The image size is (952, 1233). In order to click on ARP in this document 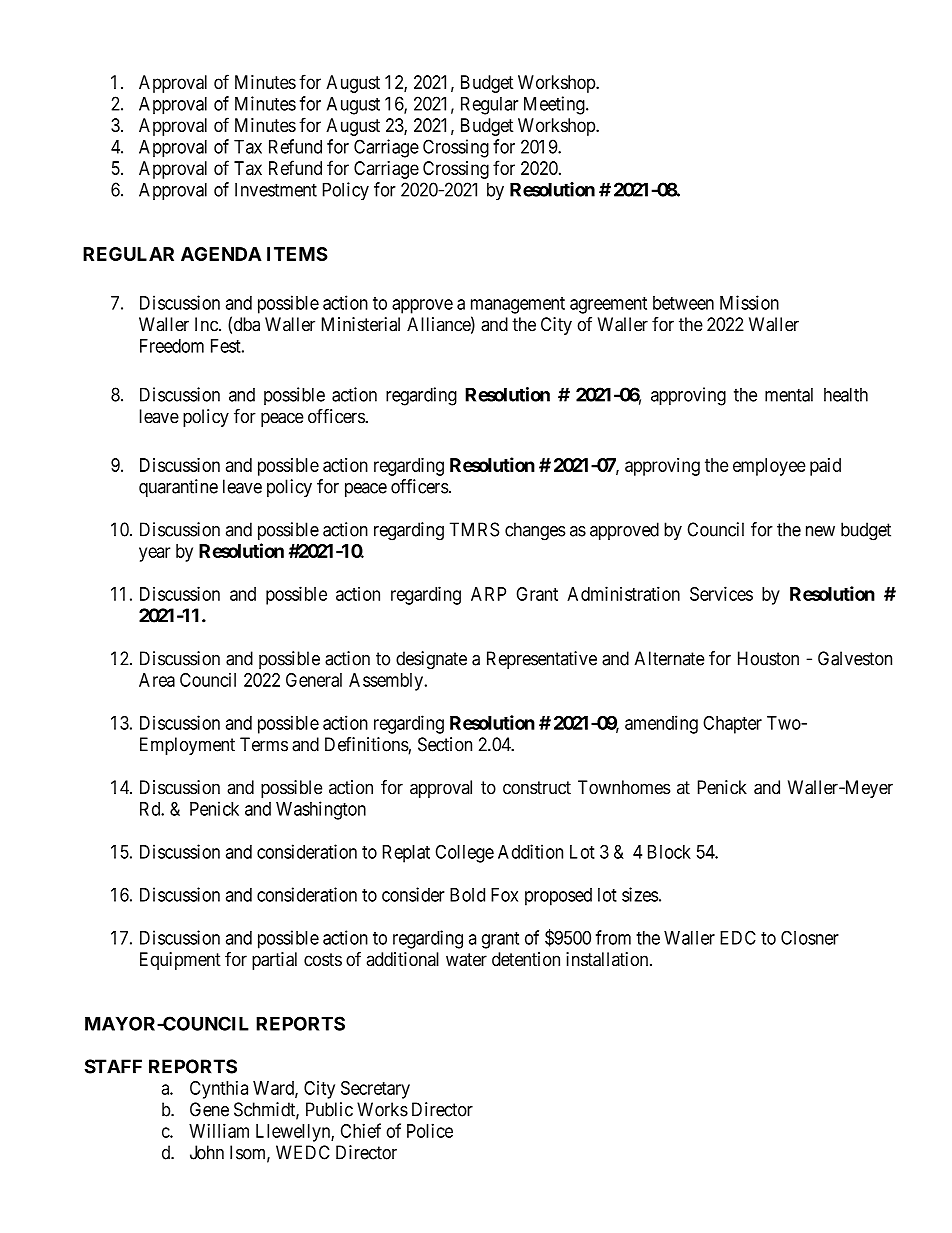, I will do `click(488, 594)`.
